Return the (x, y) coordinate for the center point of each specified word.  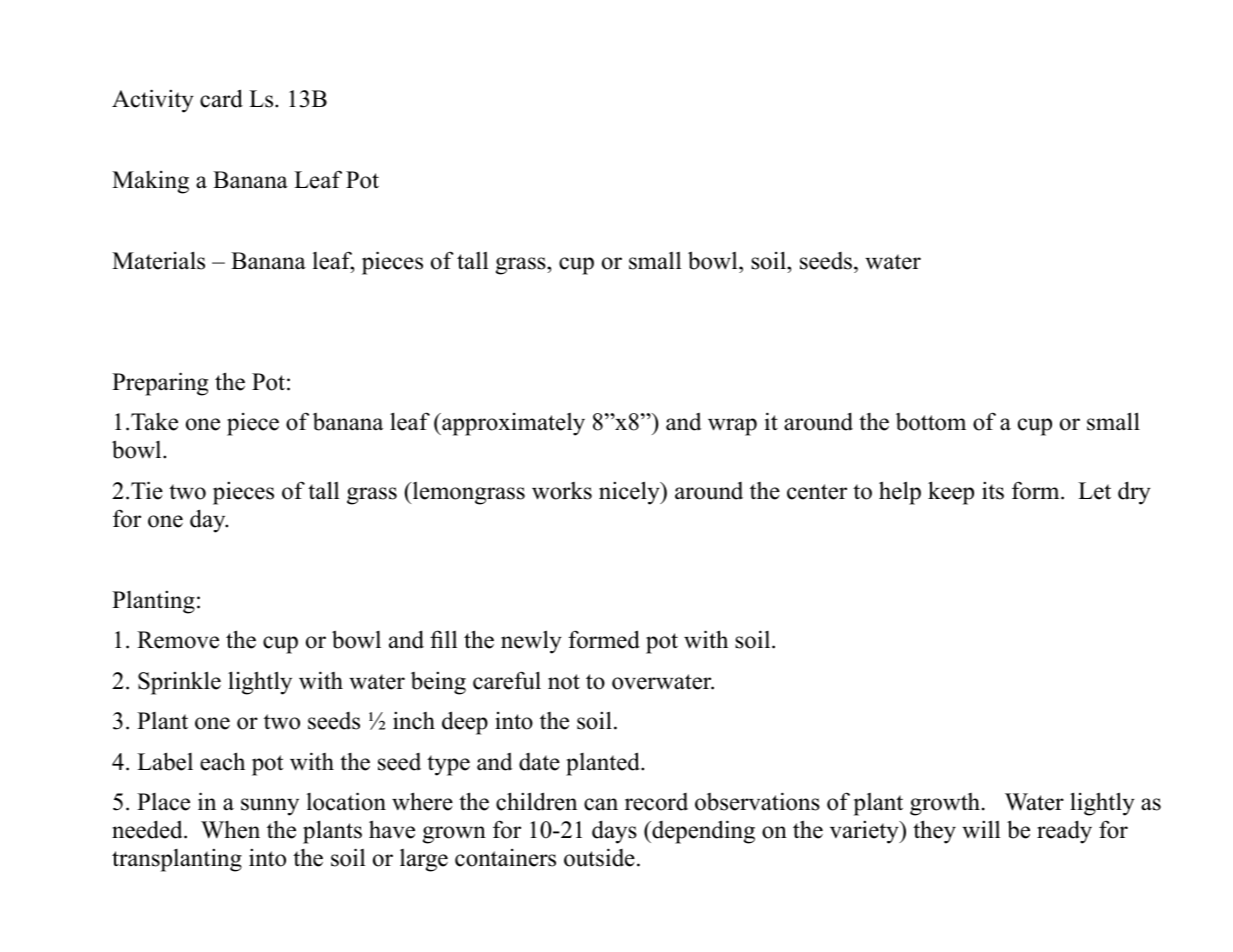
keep (951, 493)
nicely (630, 493)
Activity (153, 101)
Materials (158, 260)
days (614, 832)
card (221, 98)
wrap (732, 427)
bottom (931, 422)
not (564, 682)
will (981, 829)
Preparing (160, 384)
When (230, 830)
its (993, 491)
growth (945, 804)
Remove (178, 640)
